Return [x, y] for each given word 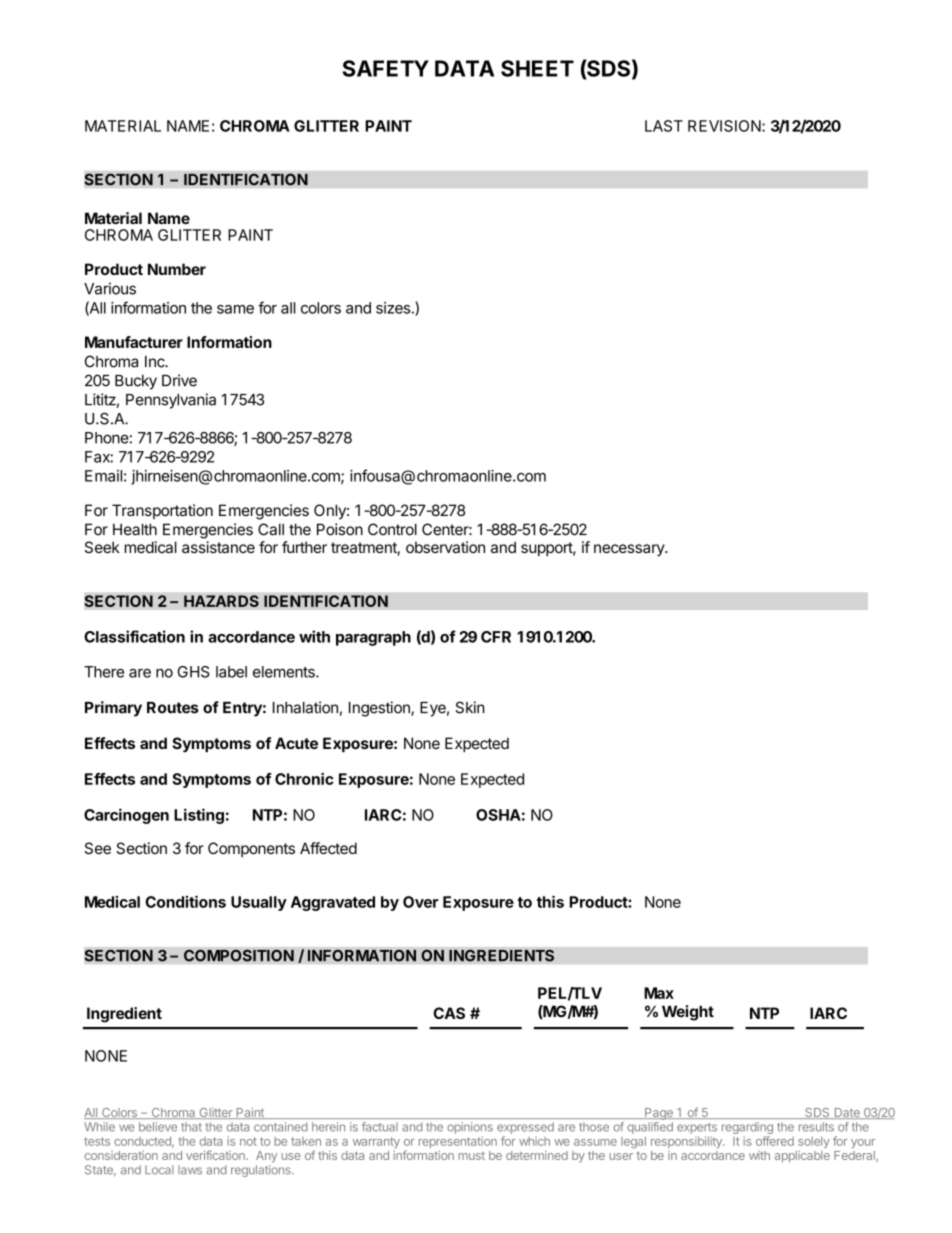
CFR [496, 637]
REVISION [725, 126]
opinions [470, 1128]
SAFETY [386, 68]
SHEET [537, 68]
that [191, 1127]
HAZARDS [221, 601]
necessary [630, 550]
